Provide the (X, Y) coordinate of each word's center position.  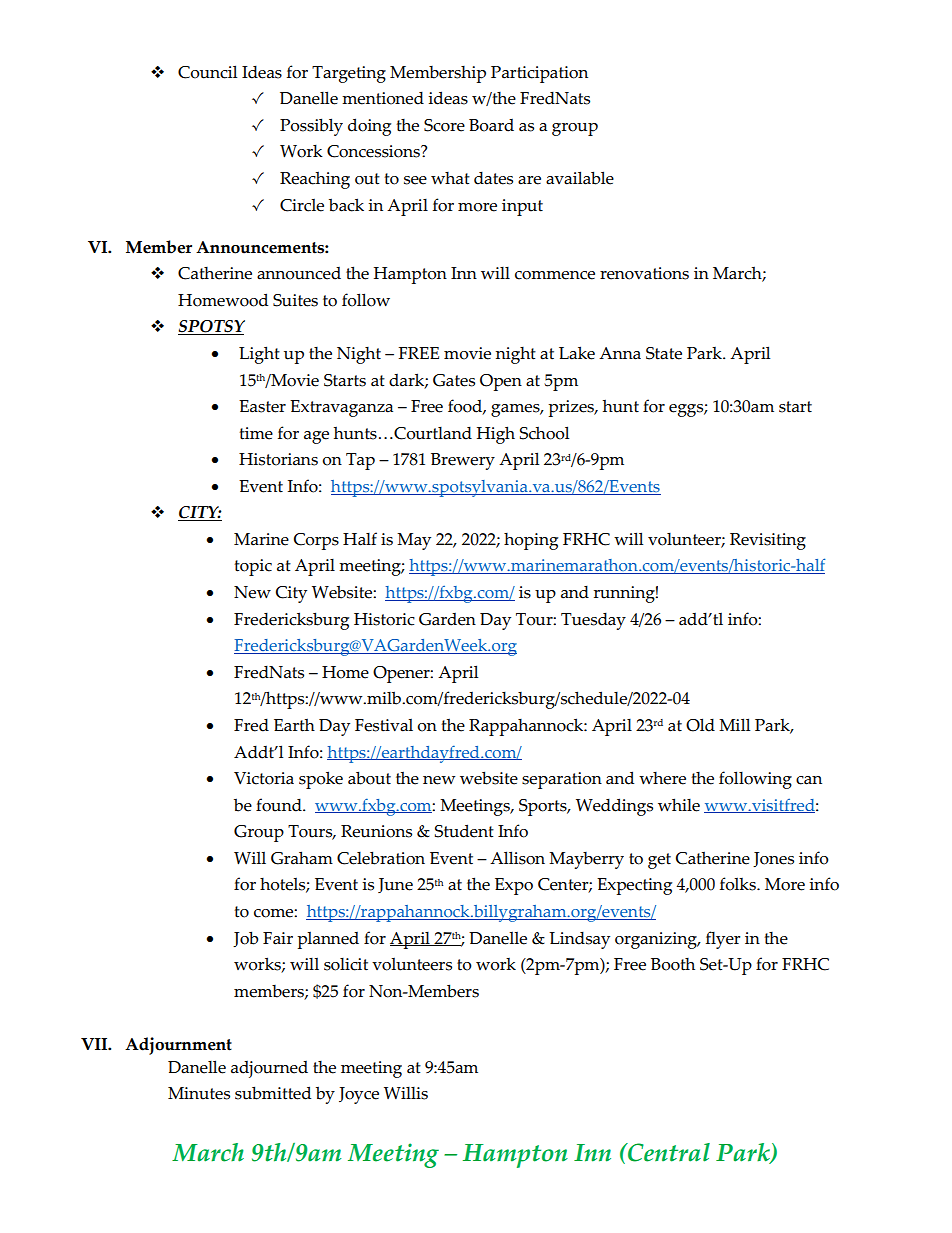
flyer (723, 940)
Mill (734, 724)
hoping (531, 541)
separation (562, 780)
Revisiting (768, 541)
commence (555, 275)
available (580, 178)
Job (246, 939)
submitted (273, 1093)
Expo (514, 886)
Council (207, 72)
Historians (278, 459)
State (664, 353)
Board (491, 125)
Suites (295, 300)
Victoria (264, 778)
